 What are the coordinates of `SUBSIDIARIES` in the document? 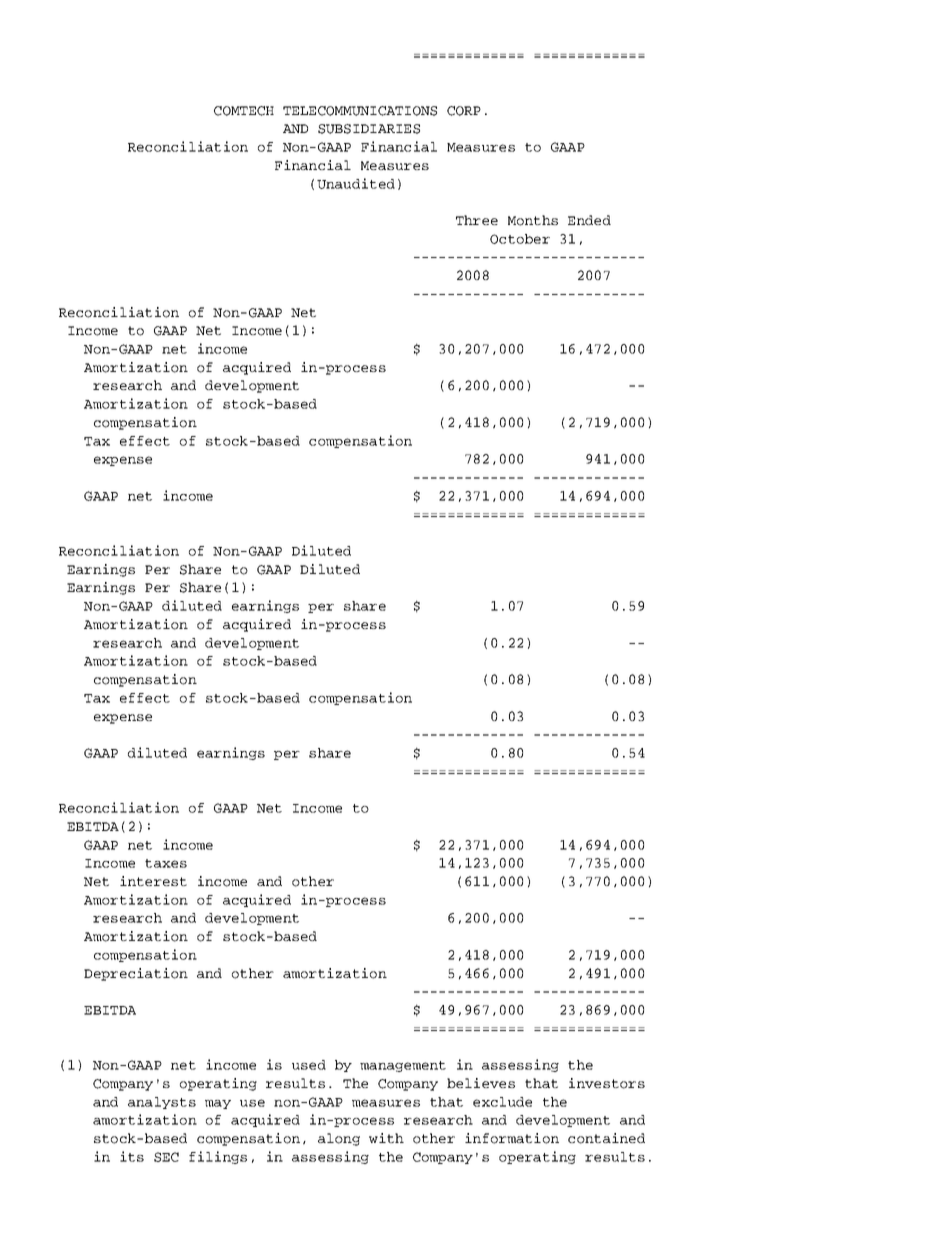 It's located at (369, 129).
